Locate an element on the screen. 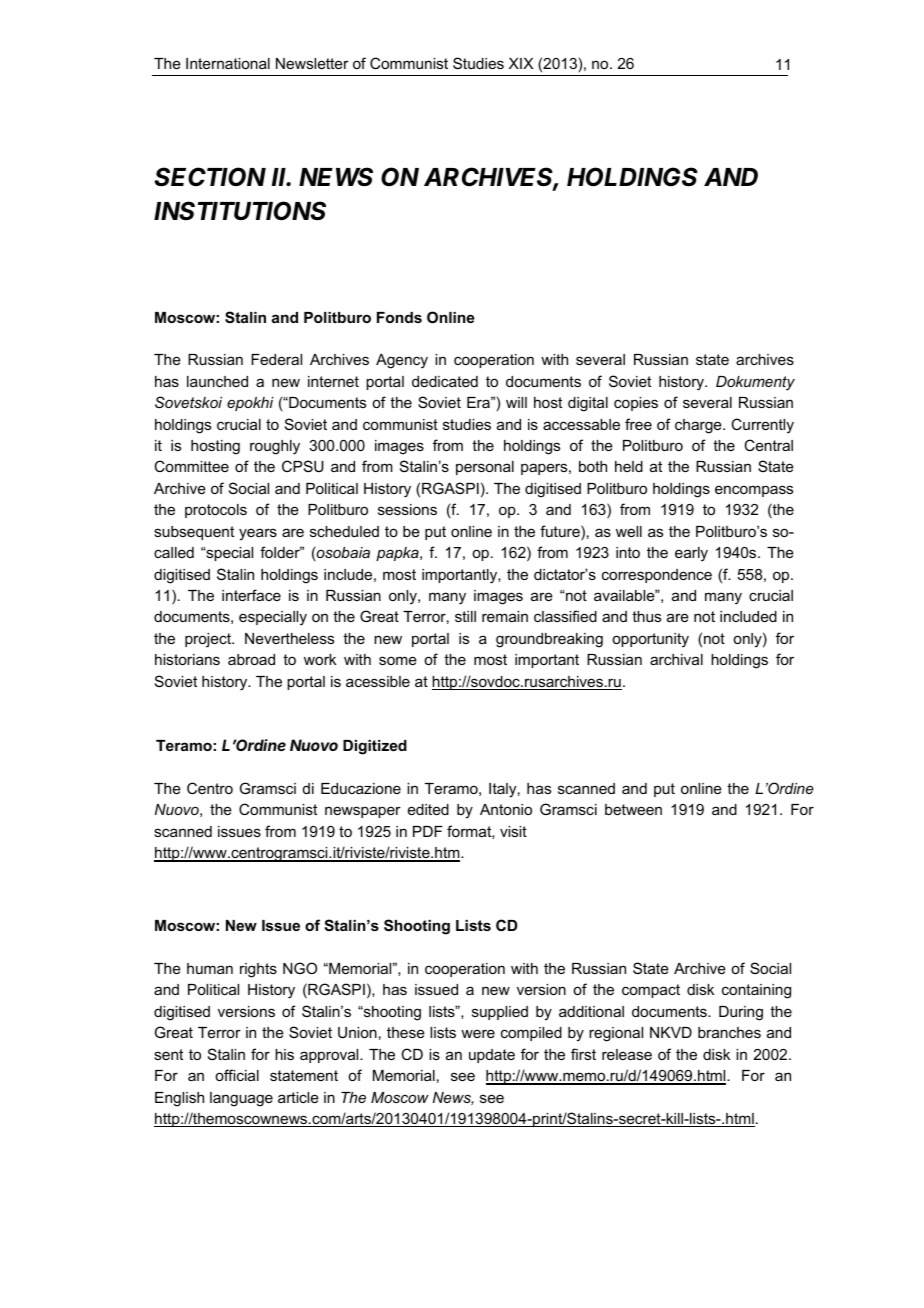  International is located at coordinates (228, 63).
